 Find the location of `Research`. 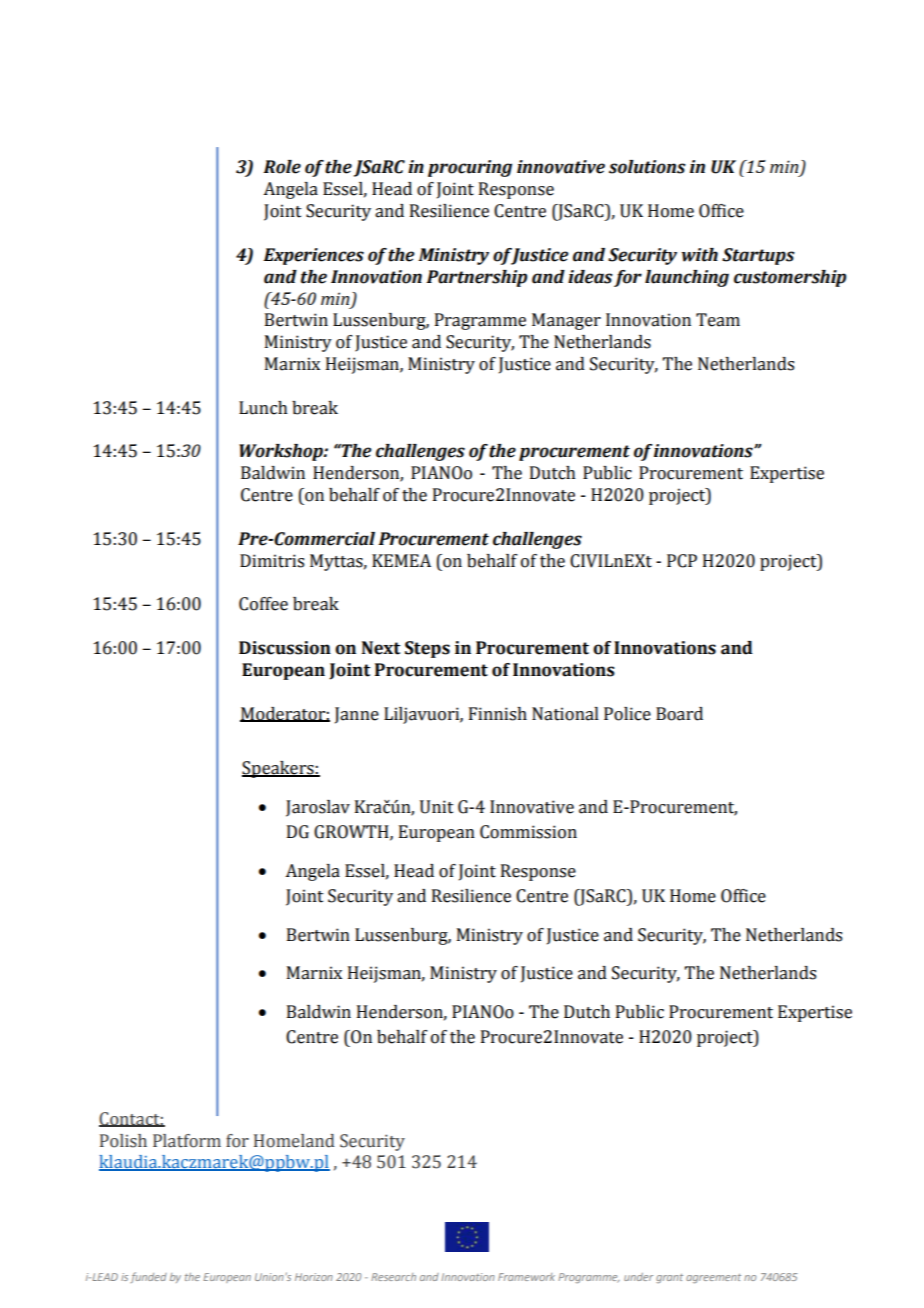

Research is located at coordinates (393, 1277).
